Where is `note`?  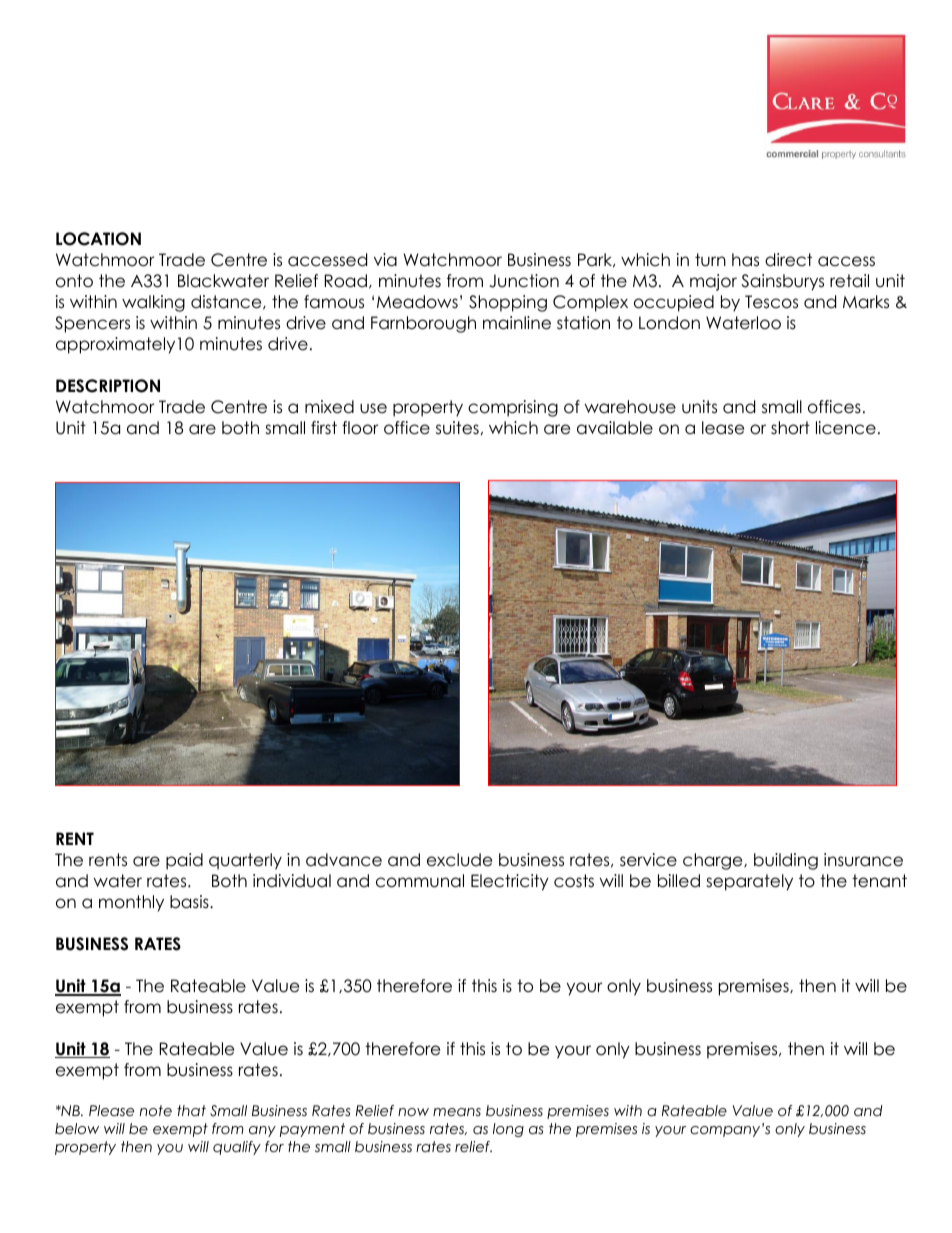 note is located at coordinates (156, 1110).
